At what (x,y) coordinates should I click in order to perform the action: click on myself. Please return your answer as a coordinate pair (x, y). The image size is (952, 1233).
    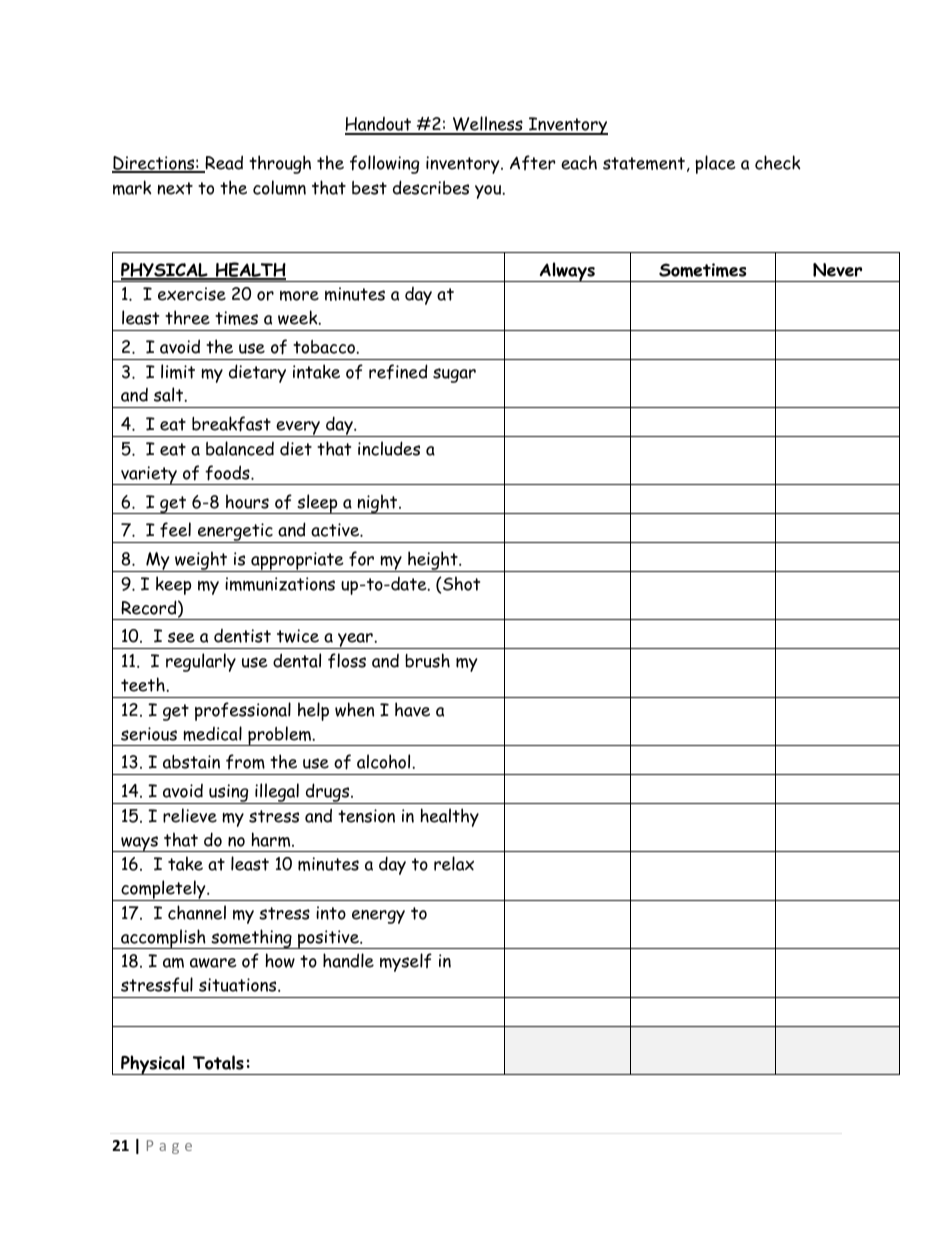
    Looking at the image, I should click on (406, 962).
